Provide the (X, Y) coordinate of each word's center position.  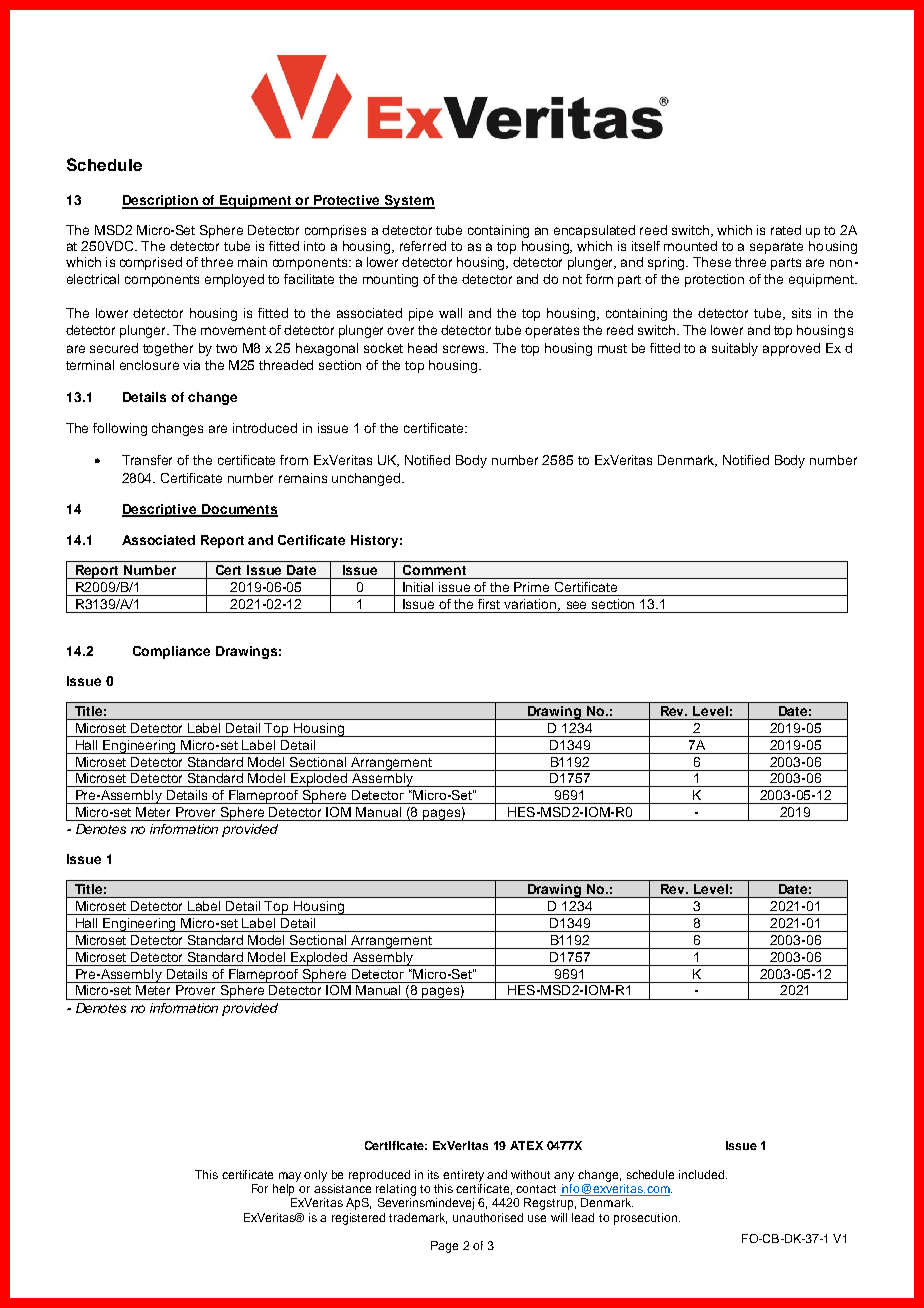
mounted (690, 246)
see (576, 605)
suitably (735, 349)
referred (423, 246)
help (283, 1190)
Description (161, 202)
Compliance (171, 652)
